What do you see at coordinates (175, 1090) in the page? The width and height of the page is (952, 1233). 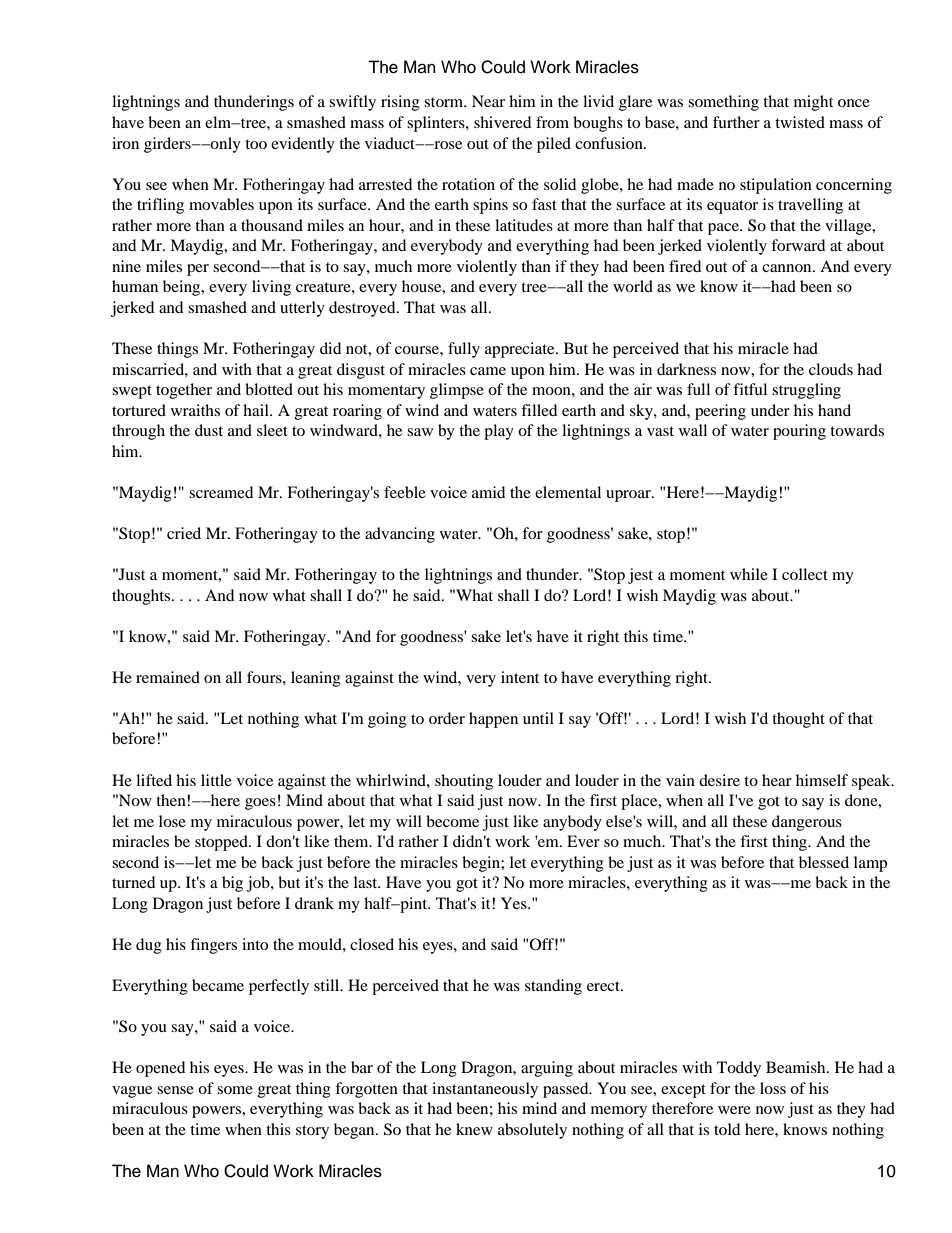 I see `sense` at bounding box center [175, 1090].
